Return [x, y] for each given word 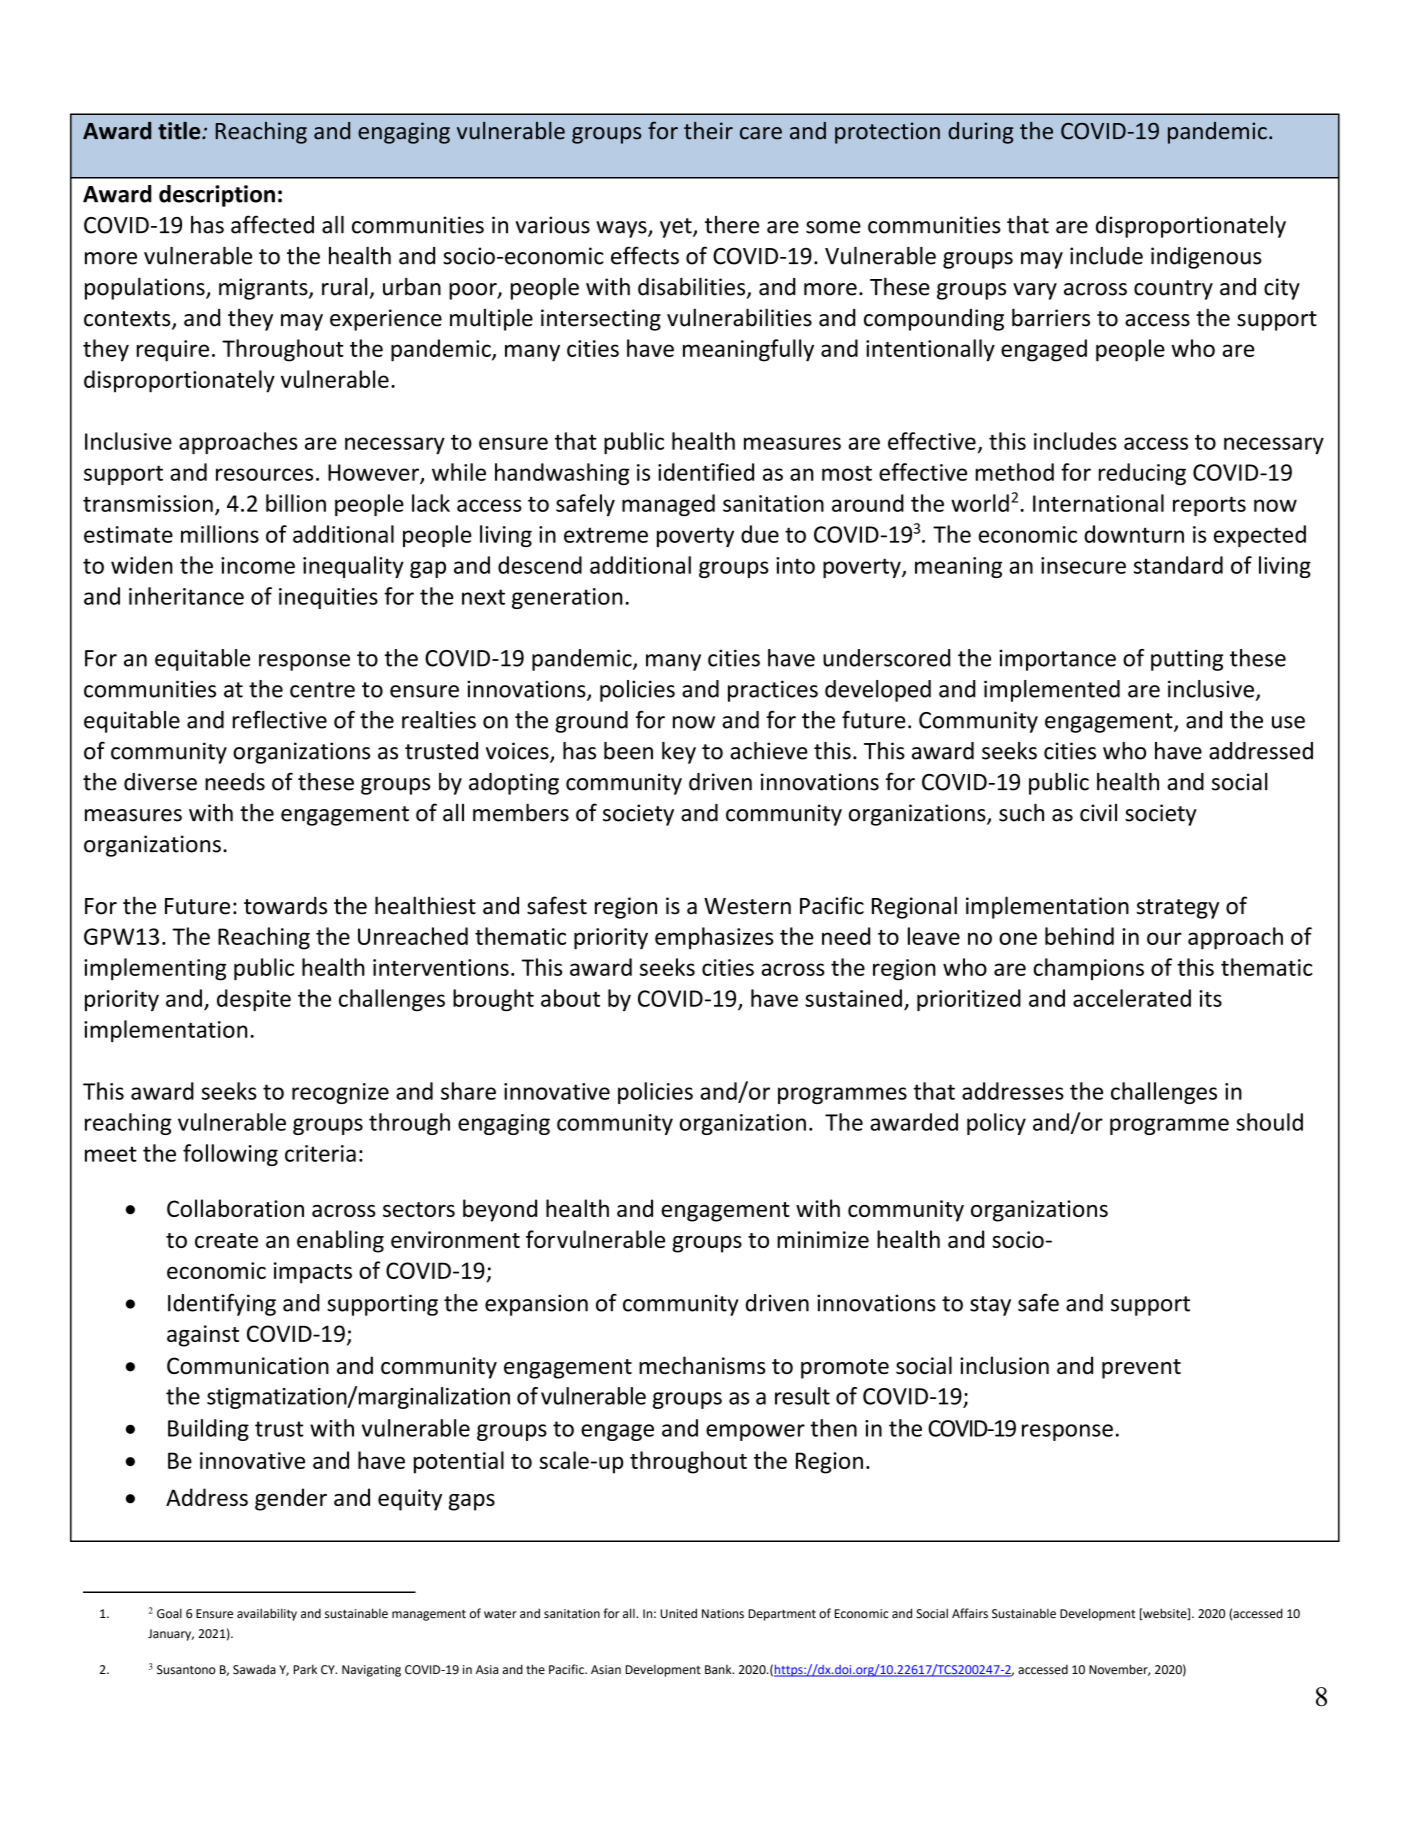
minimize [823, 1239]
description [217, 196]
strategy [1178, 909]
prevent [1141, 1369]
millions [220, 534]
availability [267, 1614]
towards [285, 905]
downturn [1134, 534]
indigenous [1206, 258]
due [760, 534]
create [226, 1240]
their [708, 131]
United [678, 1613]
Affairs [970, 1613]
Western [747, 906]
